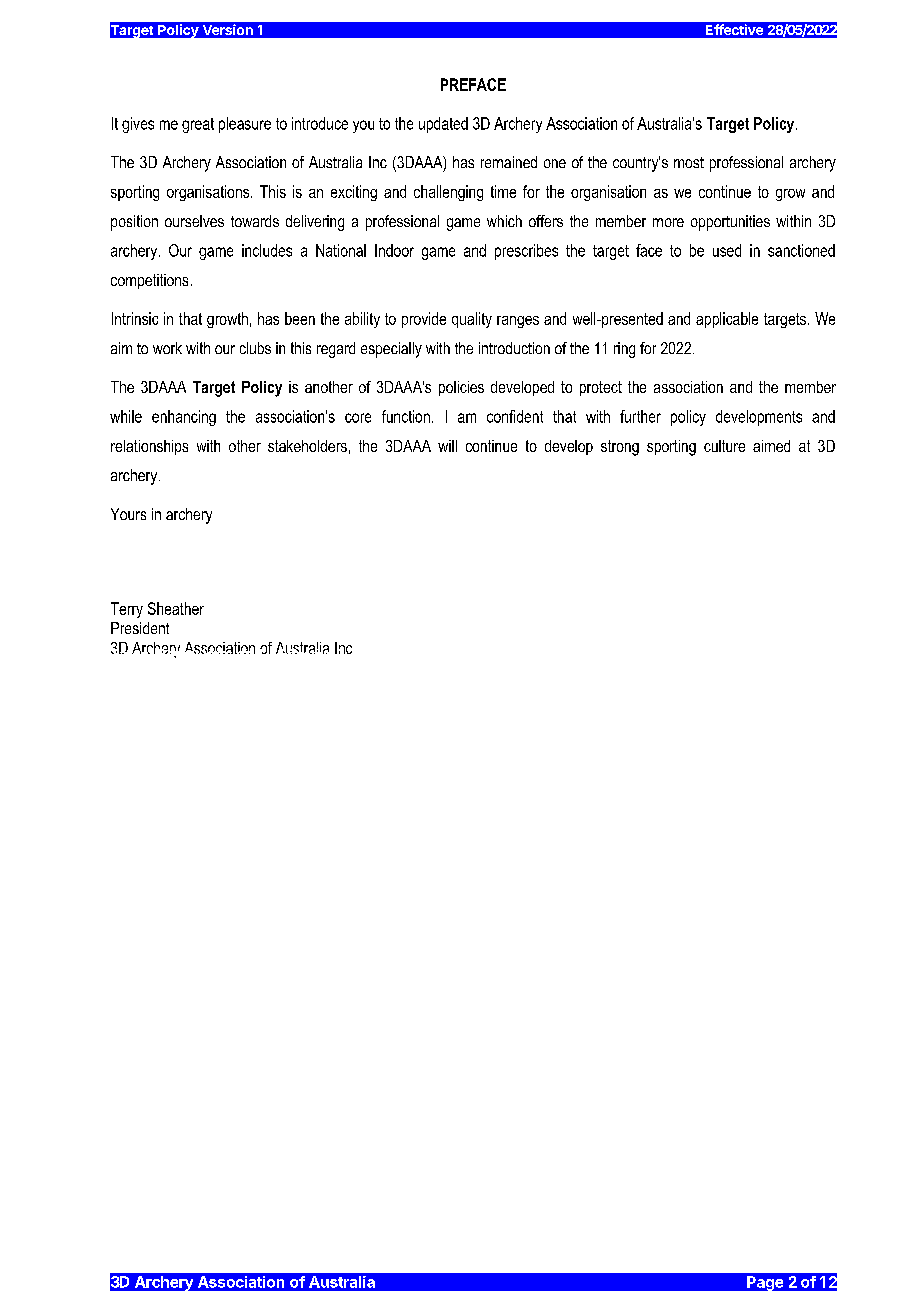 This screenshot has height=1309, width=924. Describe the element at coordinates (724, 446) in the screenshot. I see `culture` at that location.
